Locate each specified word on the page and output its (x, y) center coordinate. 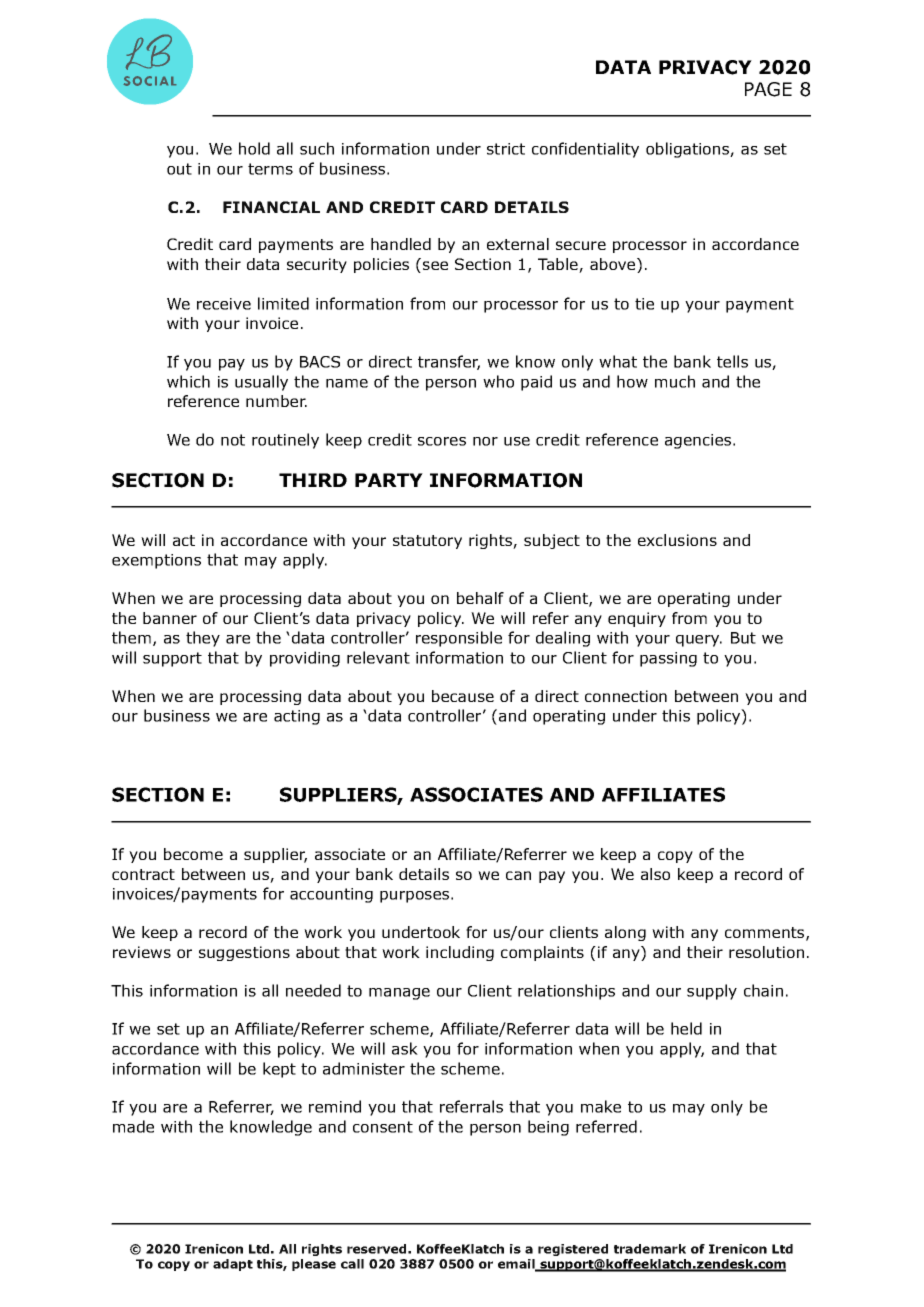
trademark (650, 1249)
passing (668, 659)
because (463, 696)
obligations (688, 150)
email (517, 1265)
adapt (233, 1265)
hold (254, 148)
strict (506, 149)
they (203, 639)
